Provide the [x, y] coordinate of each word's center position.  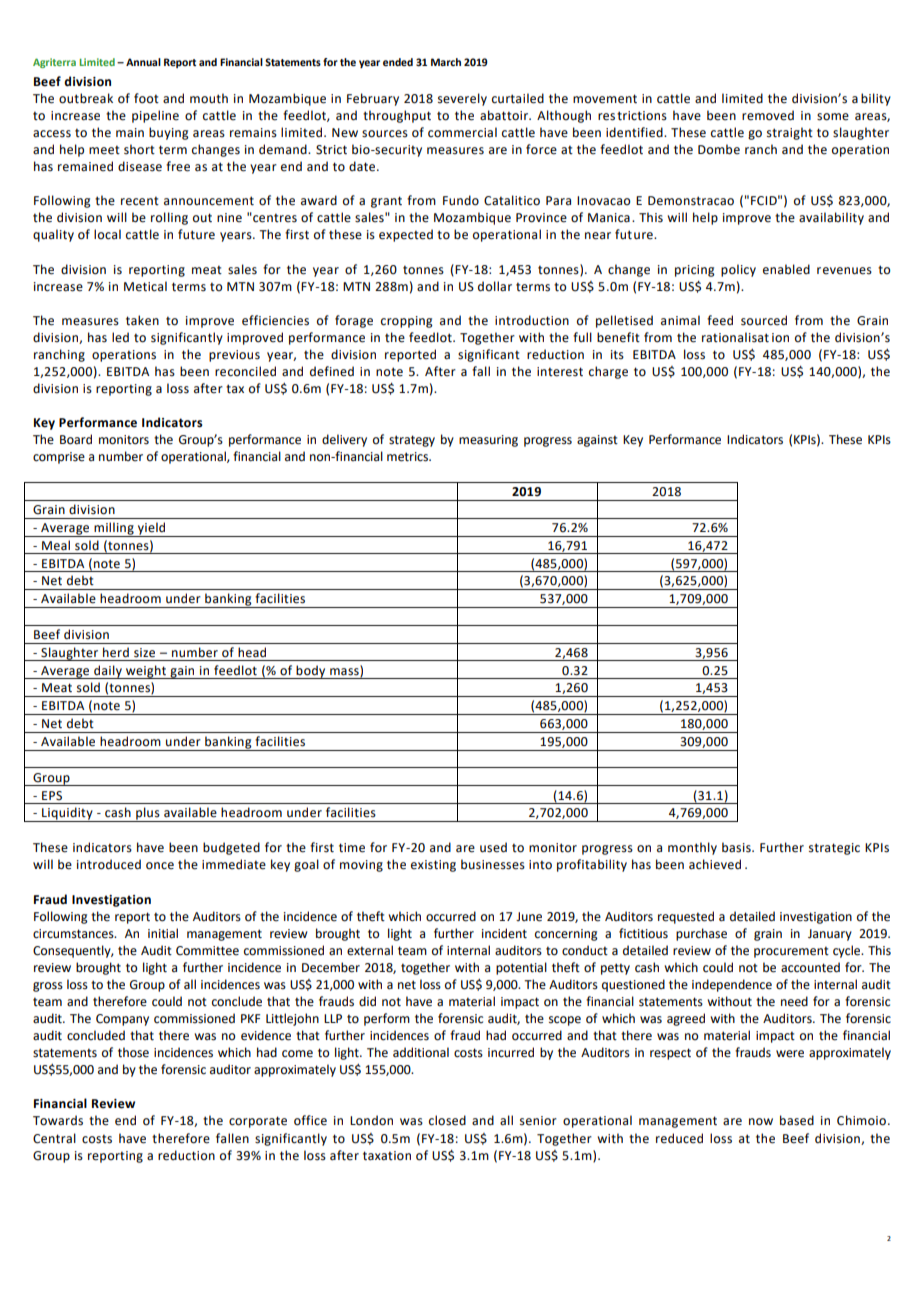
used [493, 847]
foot [146, 98]
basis [737, 847]
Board [76, 439]
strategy [412, 441]
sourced [764, 320]
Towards [58, 1120]
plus [148, 814]
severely [462, 99]
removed [768, 115]
